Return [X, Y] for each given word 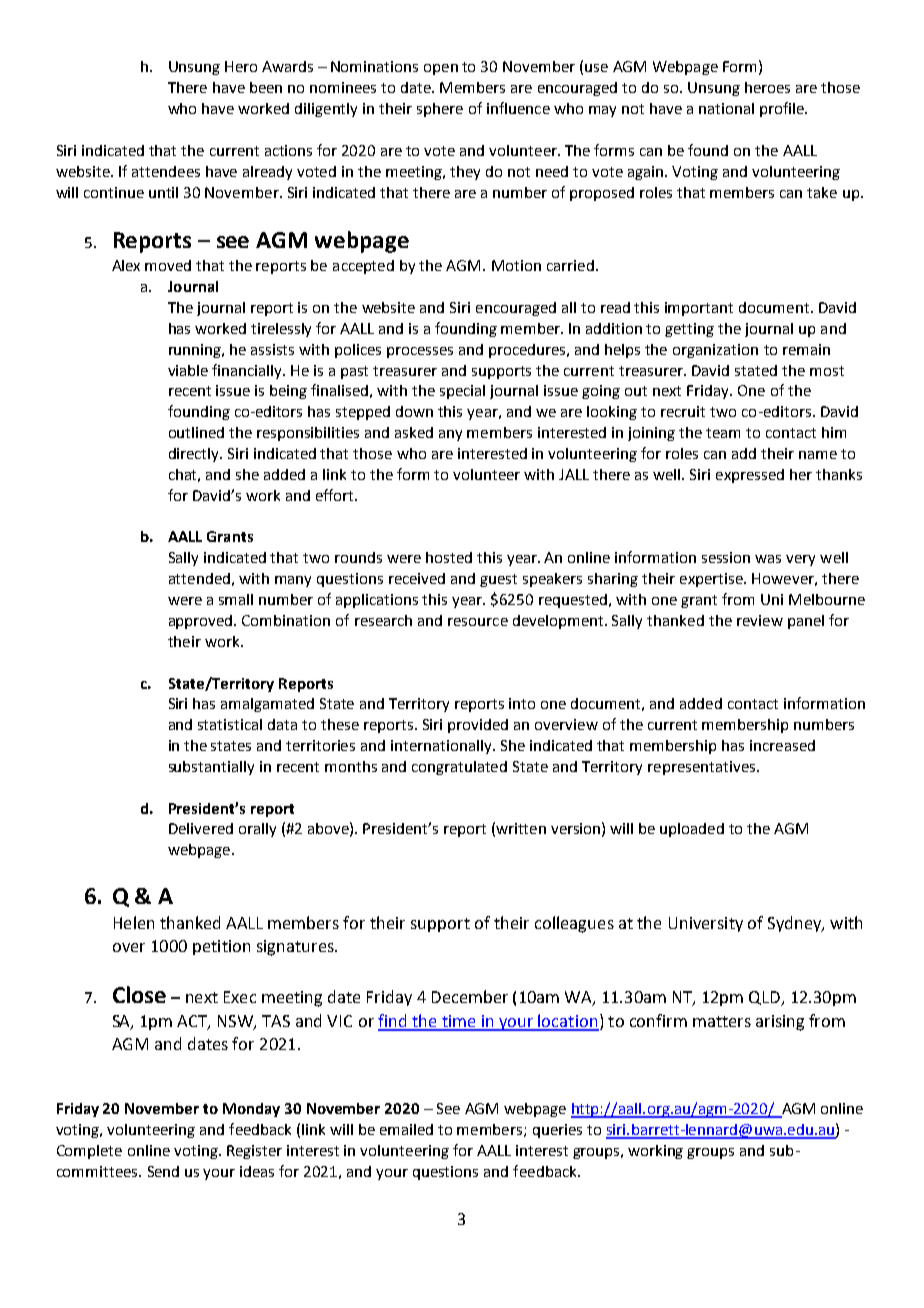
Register [254, 1152]
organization [715, 351]
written [521, 828]
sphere [440, 110]
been [266, 87]
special [462, 392]
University [706, 924]
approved [202, 622]
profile [783, 109]
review [760, 620]
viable [188, 370]
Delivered [201, 828]
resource [478, 622]
